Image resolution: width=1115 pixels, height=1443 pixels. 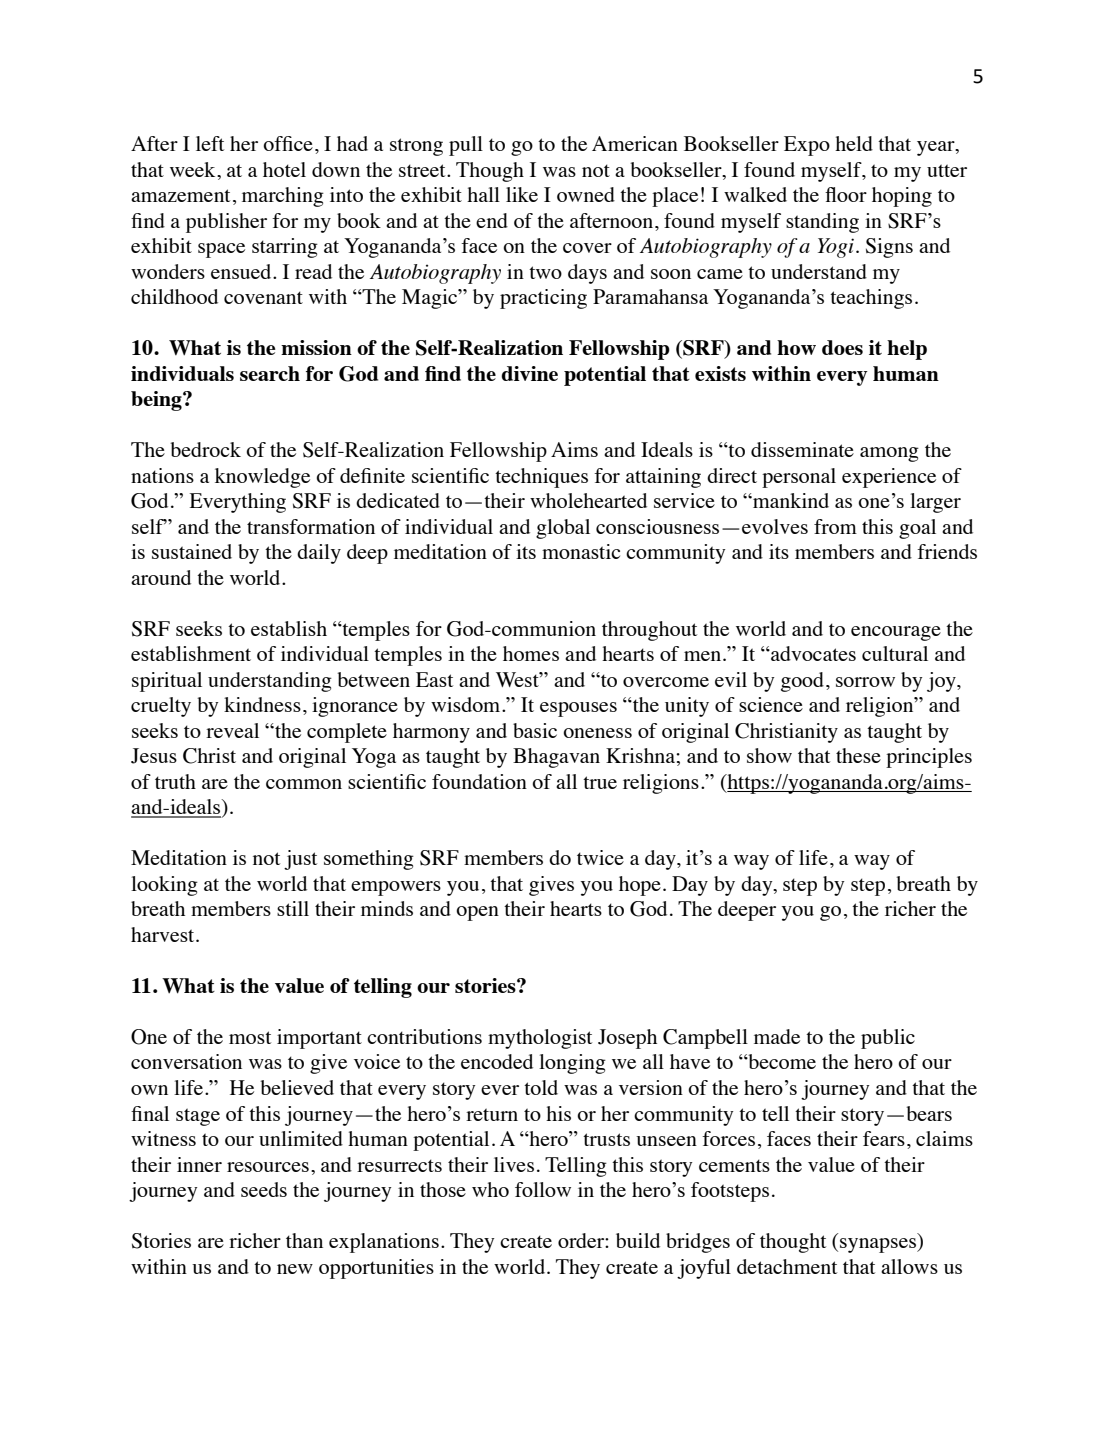 I want to click on synapses, so click(x=879, y=1245).
